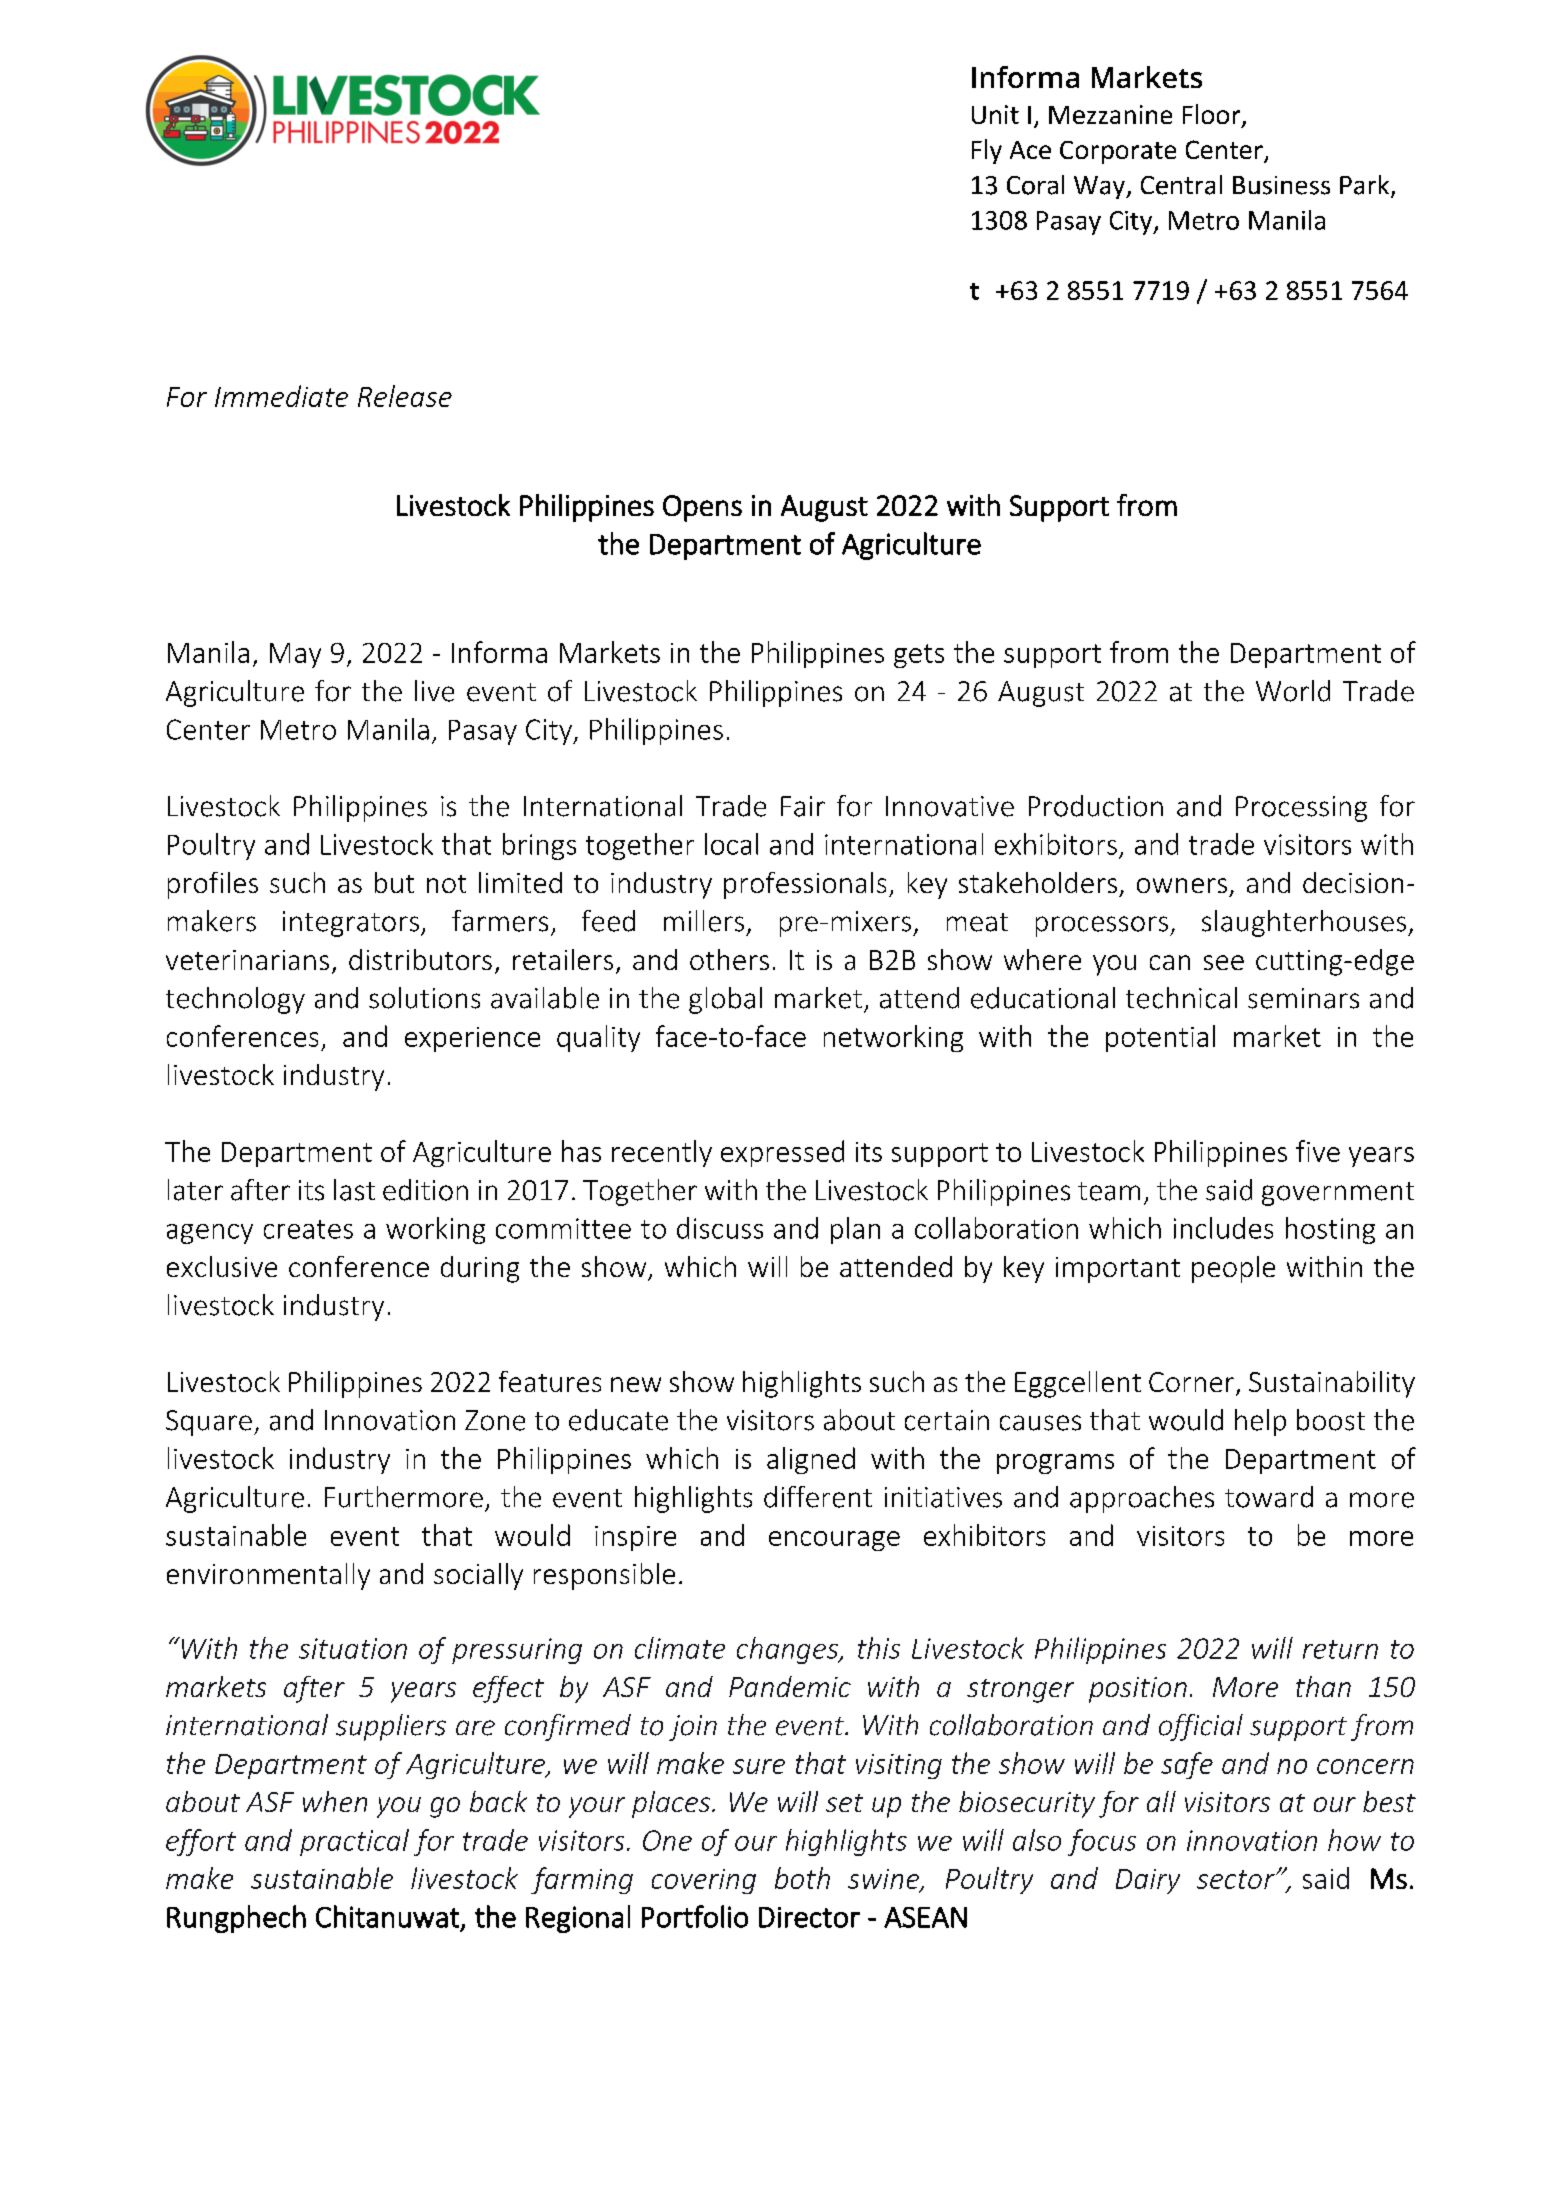 This screenshot has width=1560, height=2206. What do you see at coordinates (209, 1423) in the screenshot?
I see `Square` at bounding box center [209, 1423].
